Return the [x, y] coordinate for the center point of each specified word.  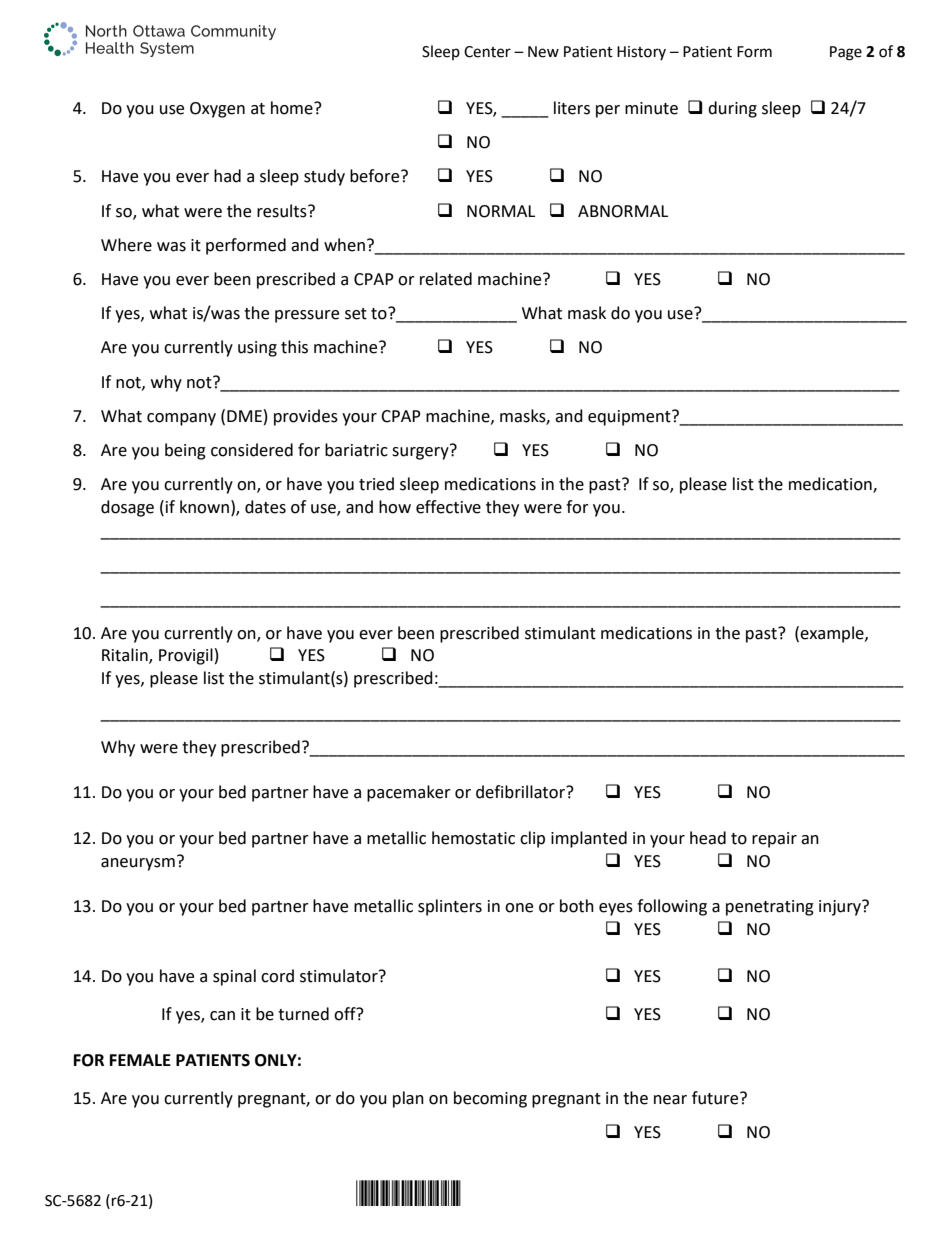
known [204, 507]
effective [448, 507]
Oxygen [217, 110]
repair [774, 840]
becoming [490, 1099]
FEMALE [140, 1060]
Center [487, 52]
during [732, 109]
